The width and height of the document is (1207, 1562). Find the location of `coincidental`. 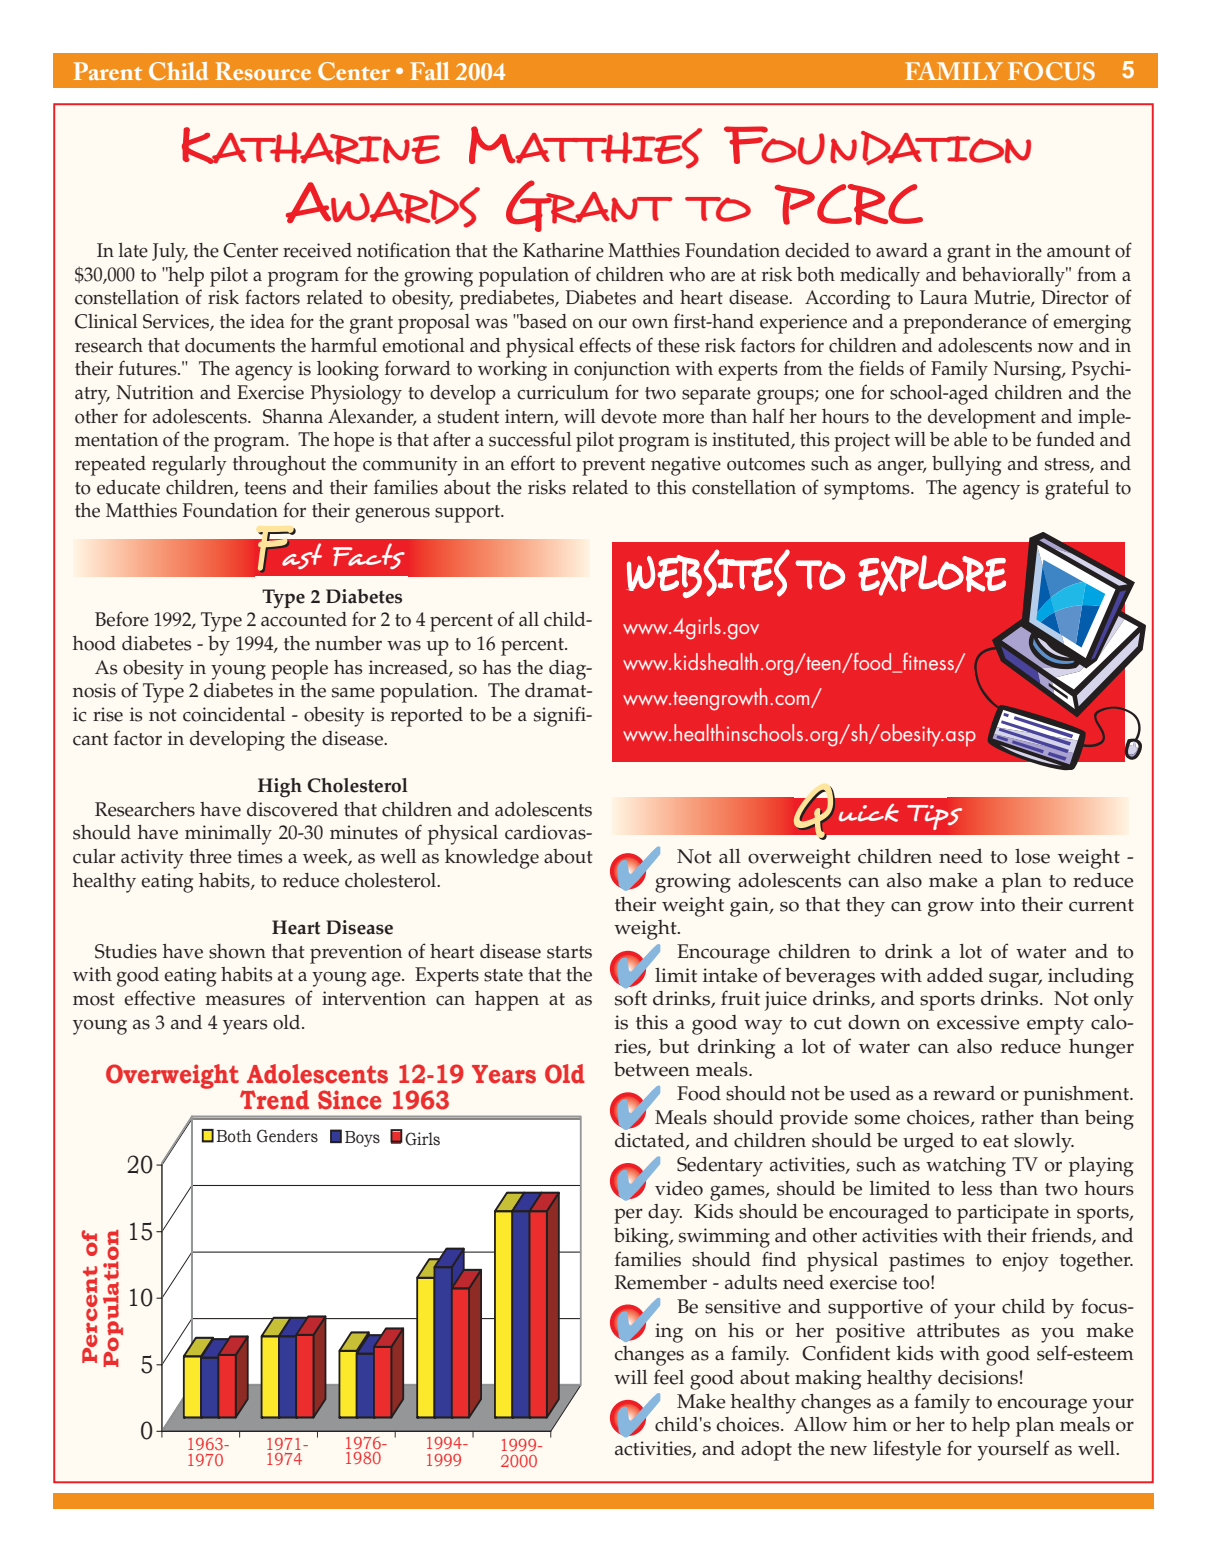

coincidental is located at coordinates (234, 714).
